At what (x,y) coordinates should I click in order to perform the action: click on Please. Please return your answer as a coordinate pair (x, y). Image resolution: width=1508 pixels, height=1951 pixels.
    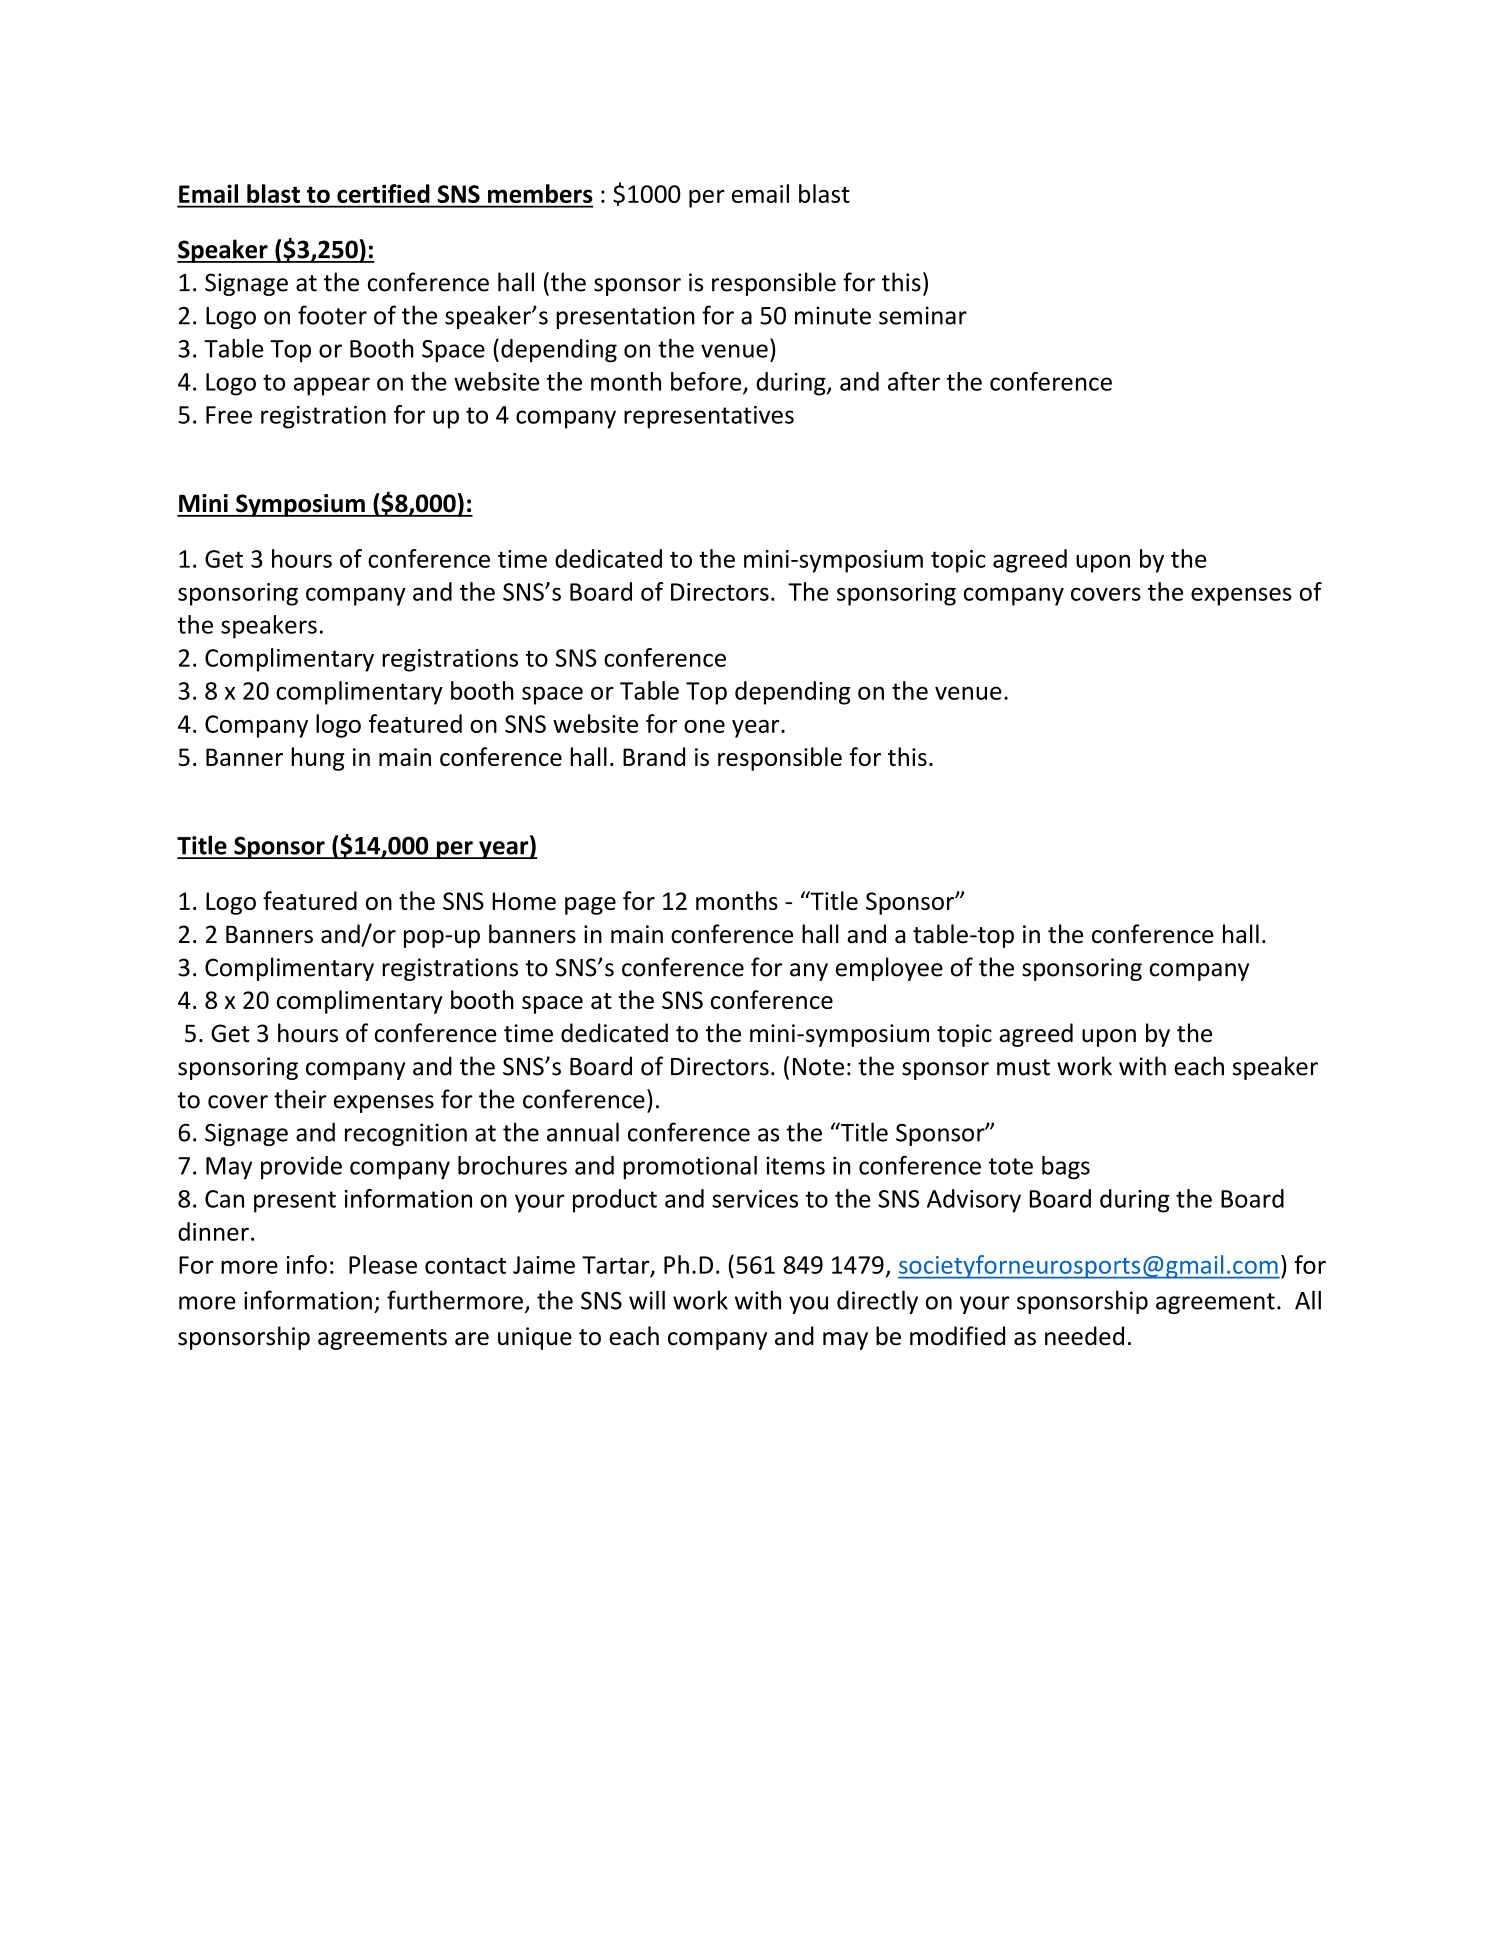
    Looking at the image, I should click on (383, 1264).
